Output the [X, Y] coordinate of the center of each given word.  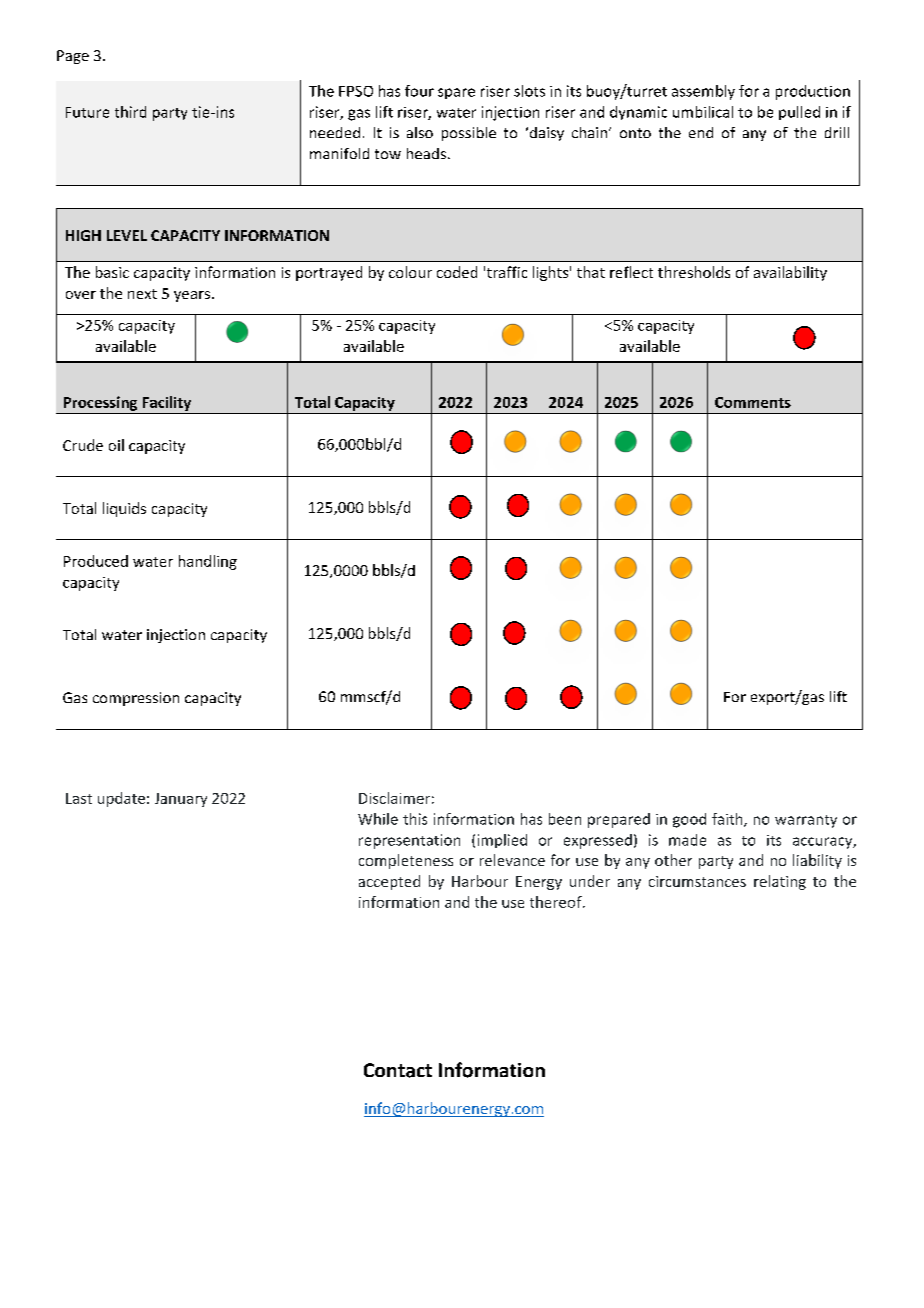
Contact [398, 1070]
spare [456, 93]
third [130, 112]
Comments [753, 402]
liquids [124, 509]
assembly [703, 92]
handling [208, 562]
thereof [557, 902]
